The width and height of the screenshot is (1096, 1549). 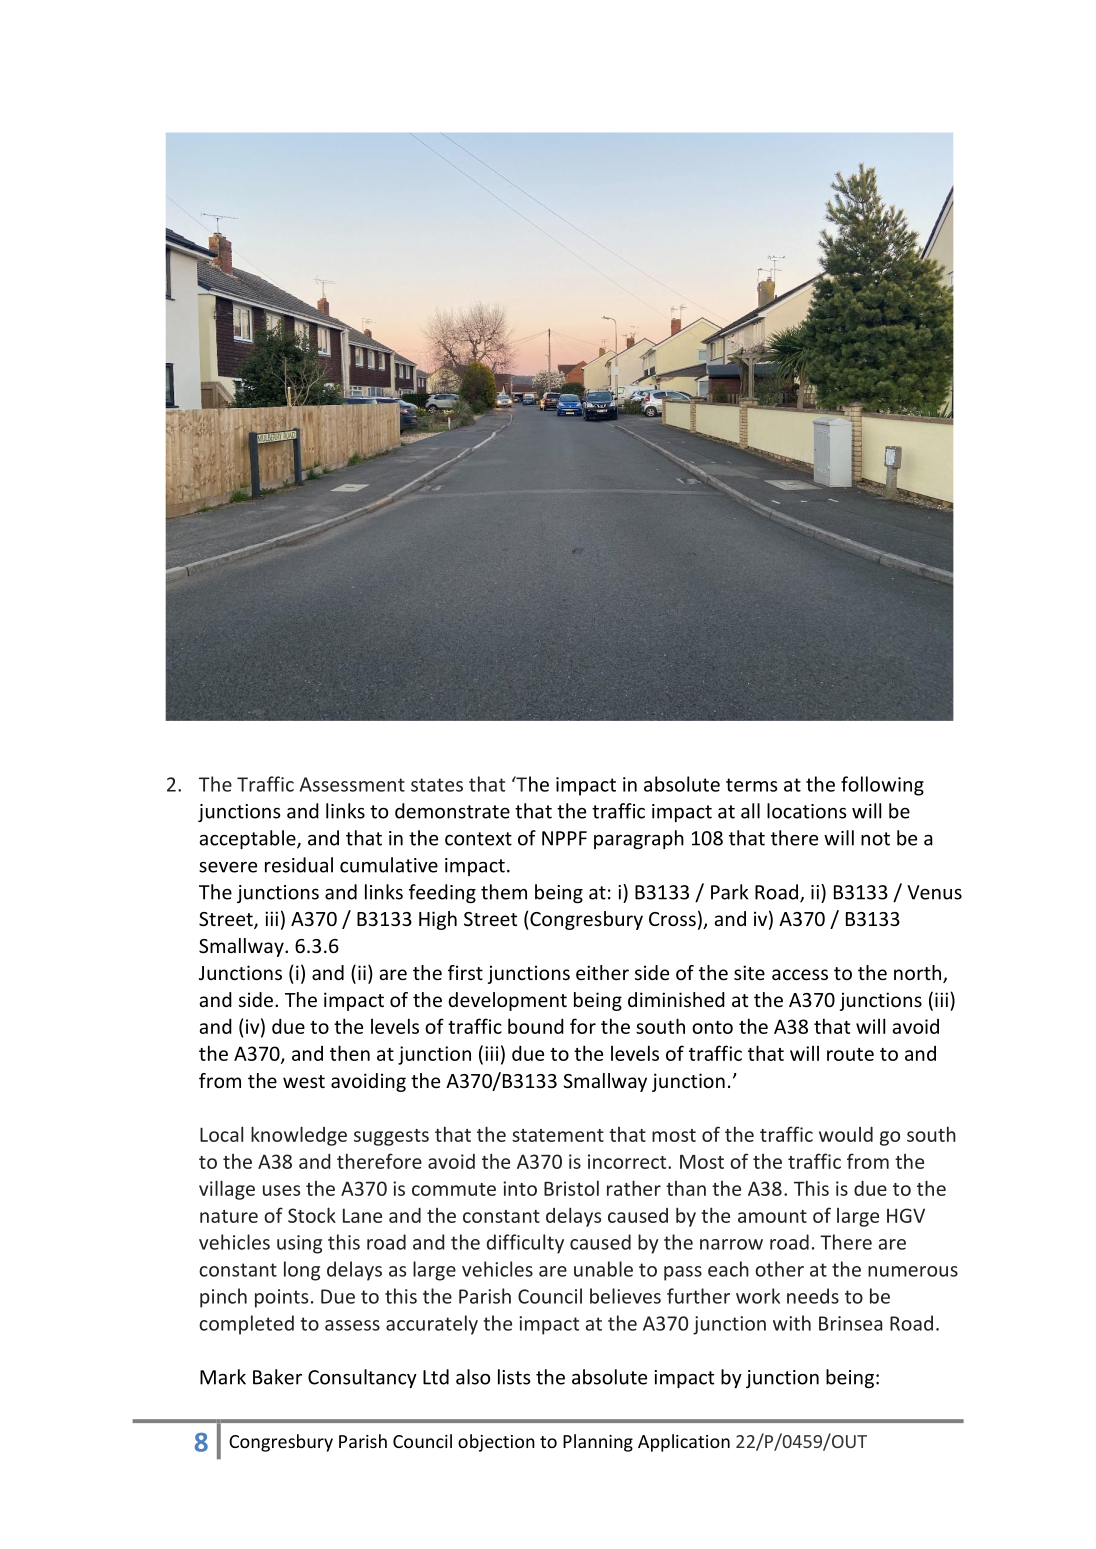 What do you see at coordinates (248, 839) in the screenshot?
I see `acceptable` at bounding box center [248, 839].
